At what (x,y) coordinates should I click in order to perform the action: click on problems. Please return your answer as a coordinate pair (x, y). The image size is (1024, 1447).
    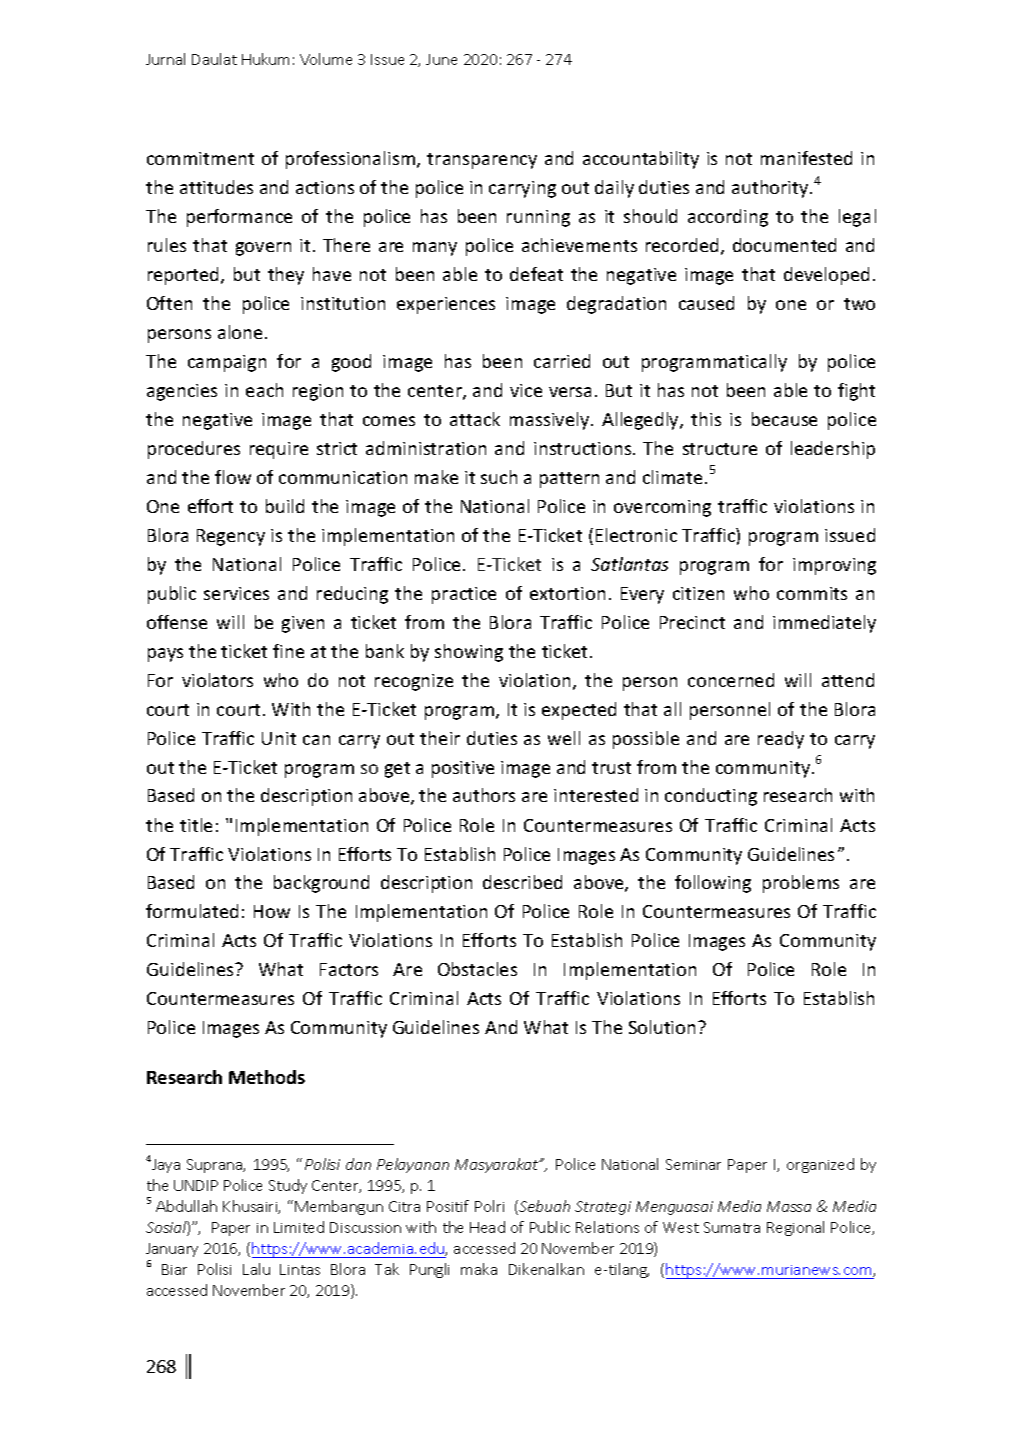
    Looking at the image, I should click on (801, 884).
